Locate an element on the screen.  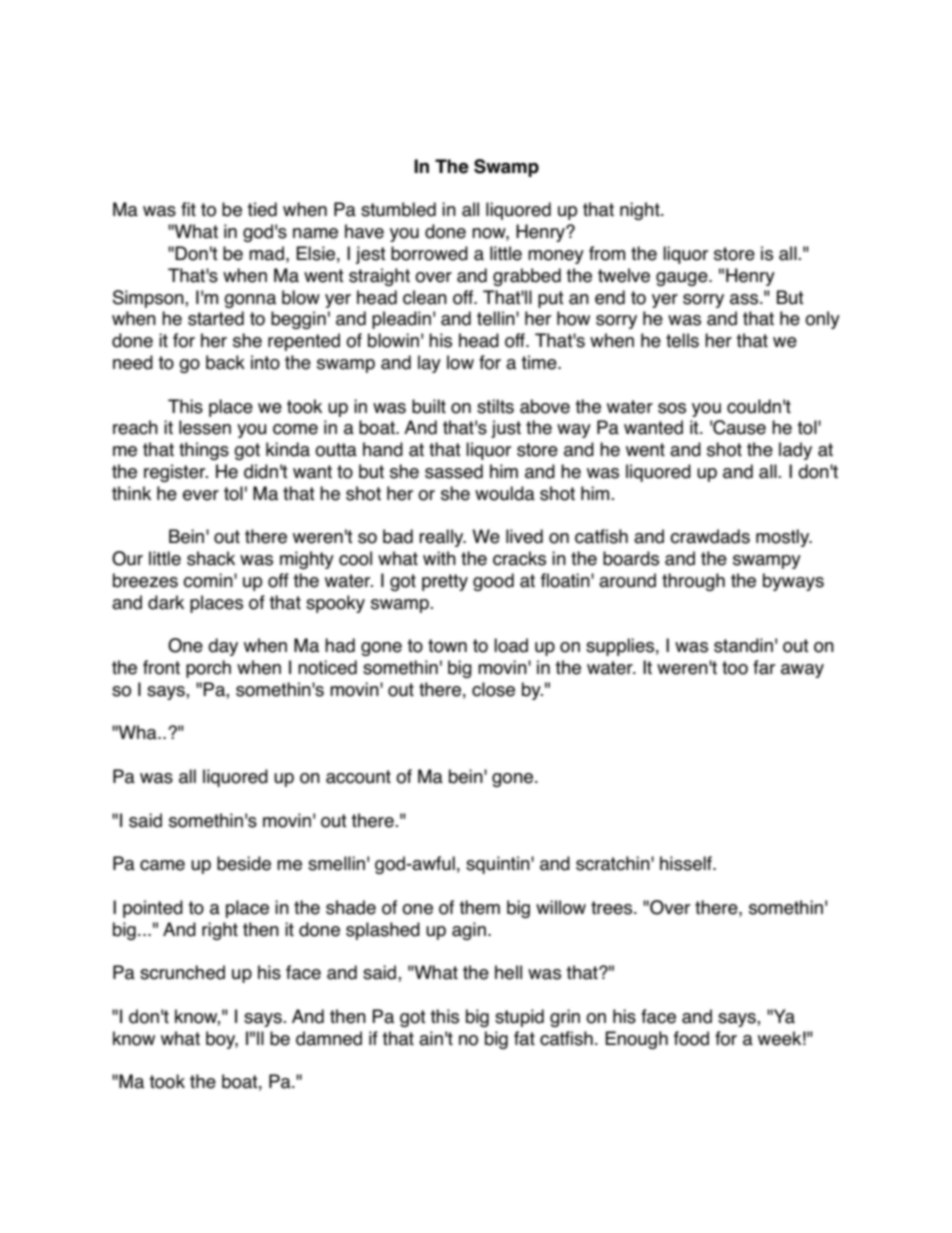
gauge is located at coordinates (683, 279).
